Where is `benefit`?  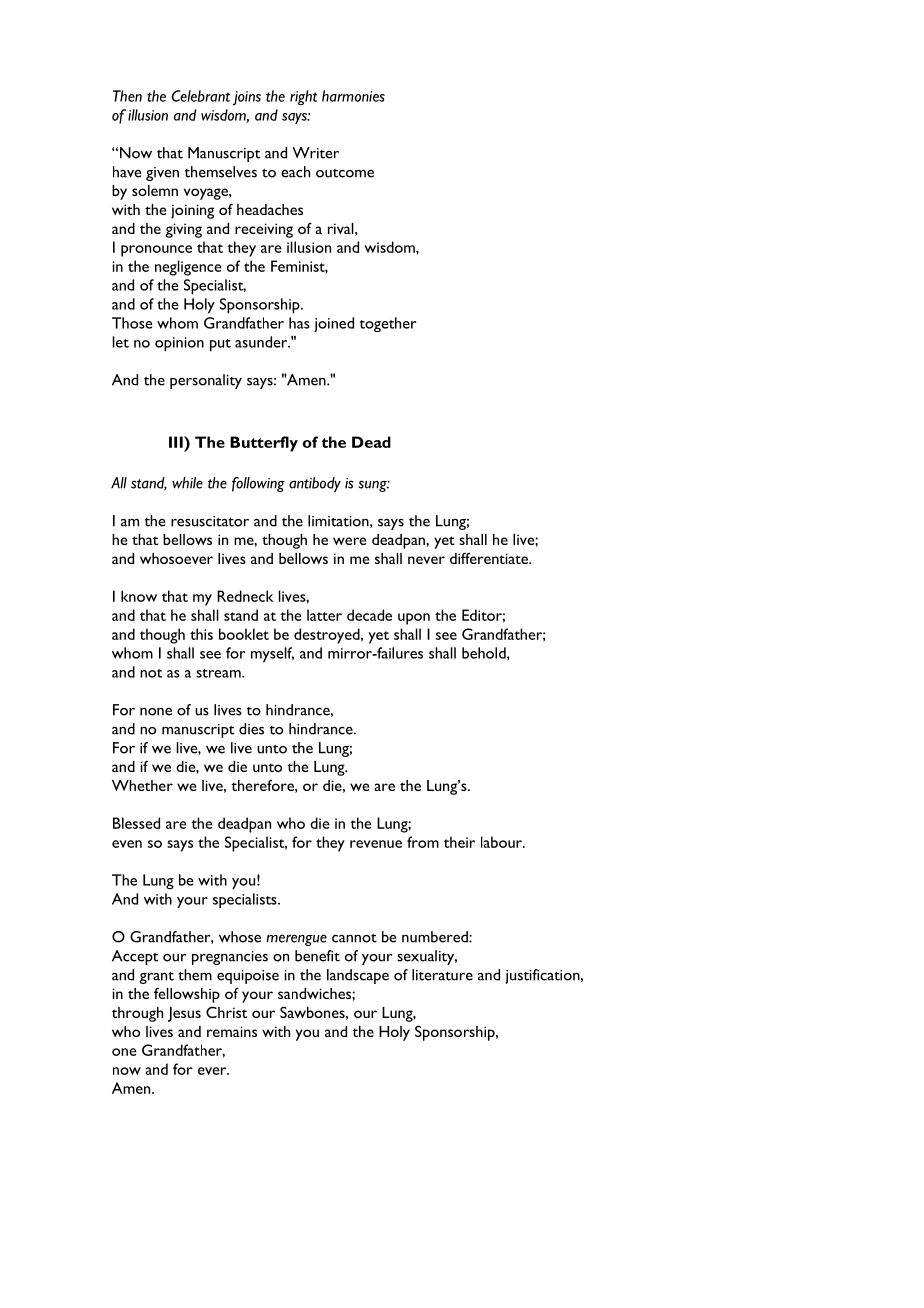
benefit is located at coordinates (317, 956).
